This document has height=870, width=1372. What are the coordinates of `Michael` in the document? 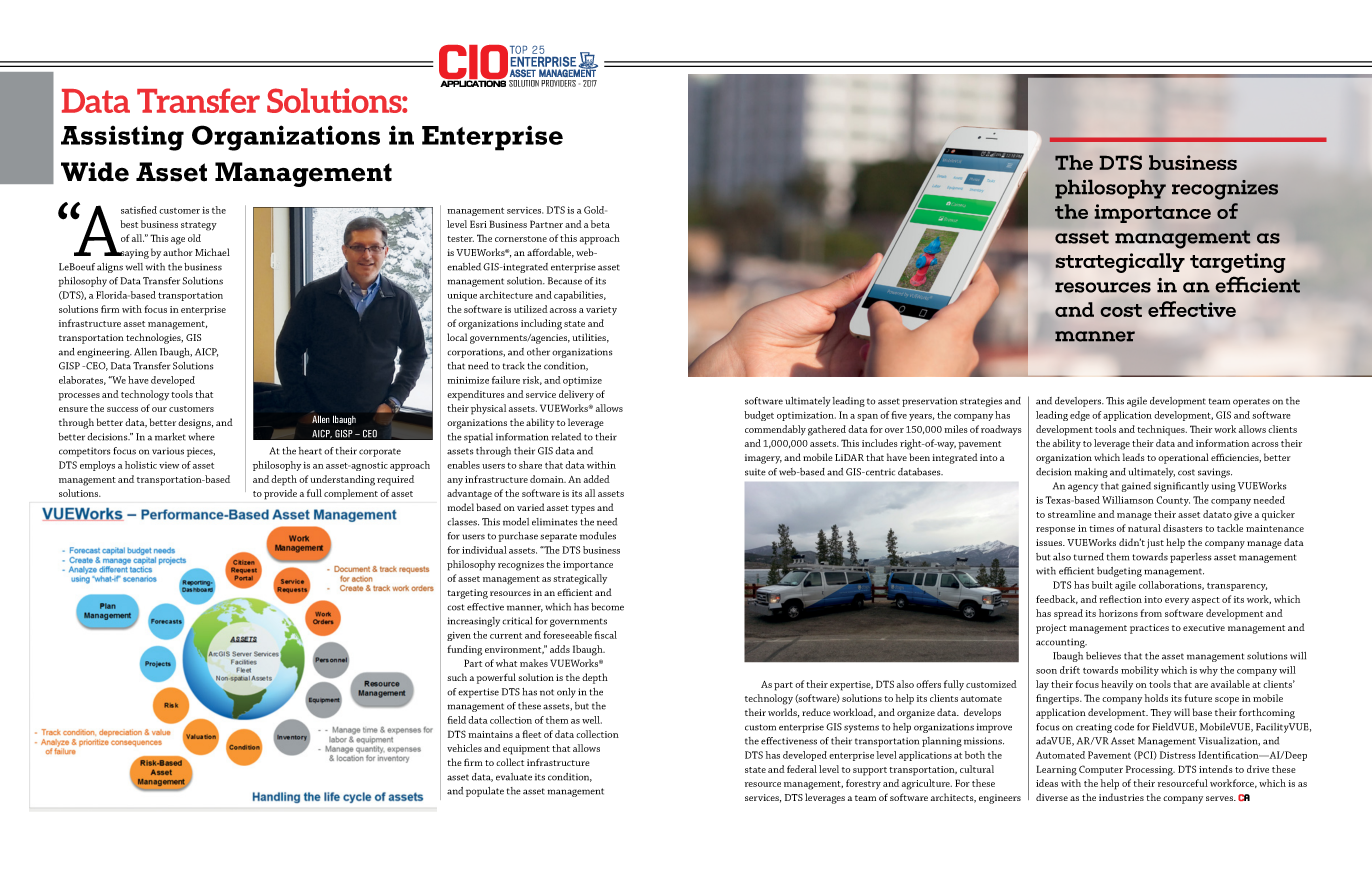 It's located at (212, 252).
